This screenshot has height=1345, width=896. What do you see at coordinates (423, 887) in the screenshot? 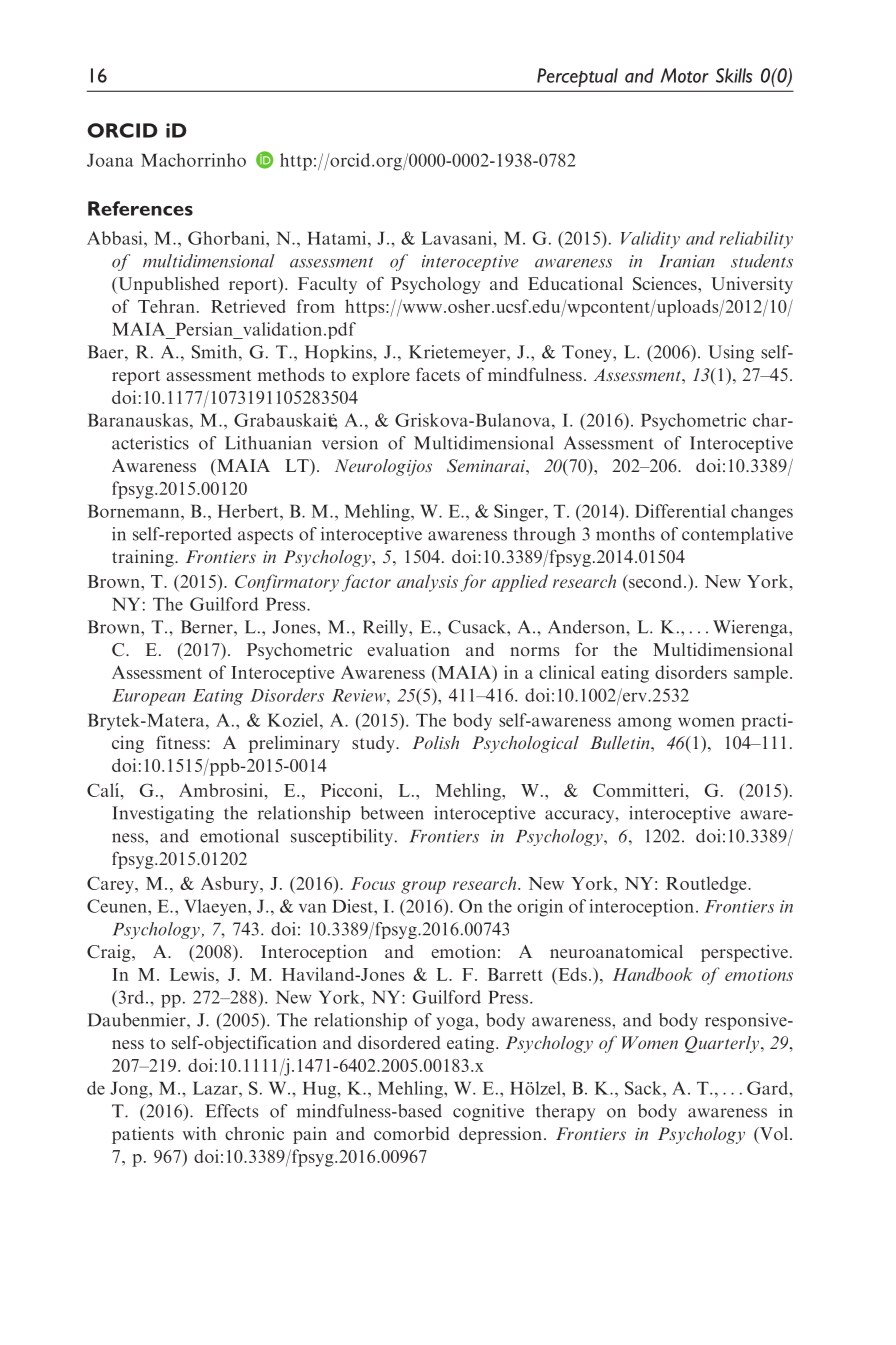
I see `group` at bounding box center [423, 887].
